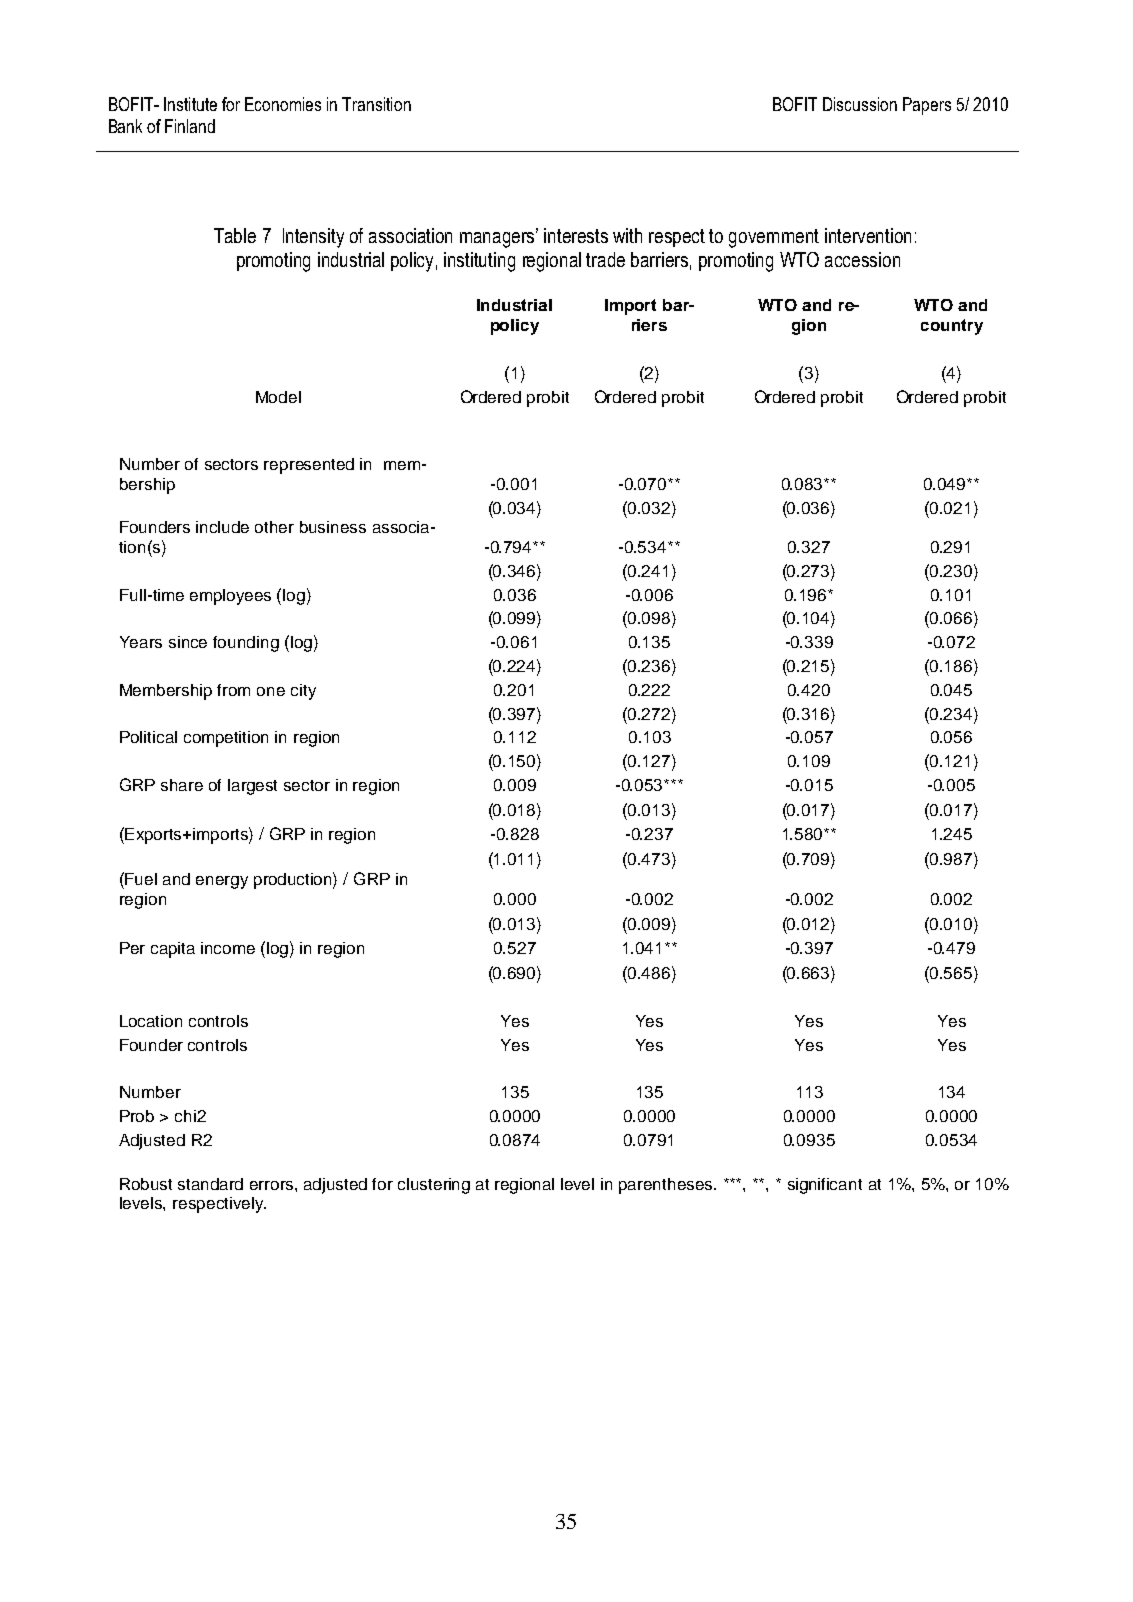 Image resolution: width=1133 pixels, height=1602 pixels. What do you see at coordinates (952, 327) in the image?
I see `country` at bounding box center [952, 327].
